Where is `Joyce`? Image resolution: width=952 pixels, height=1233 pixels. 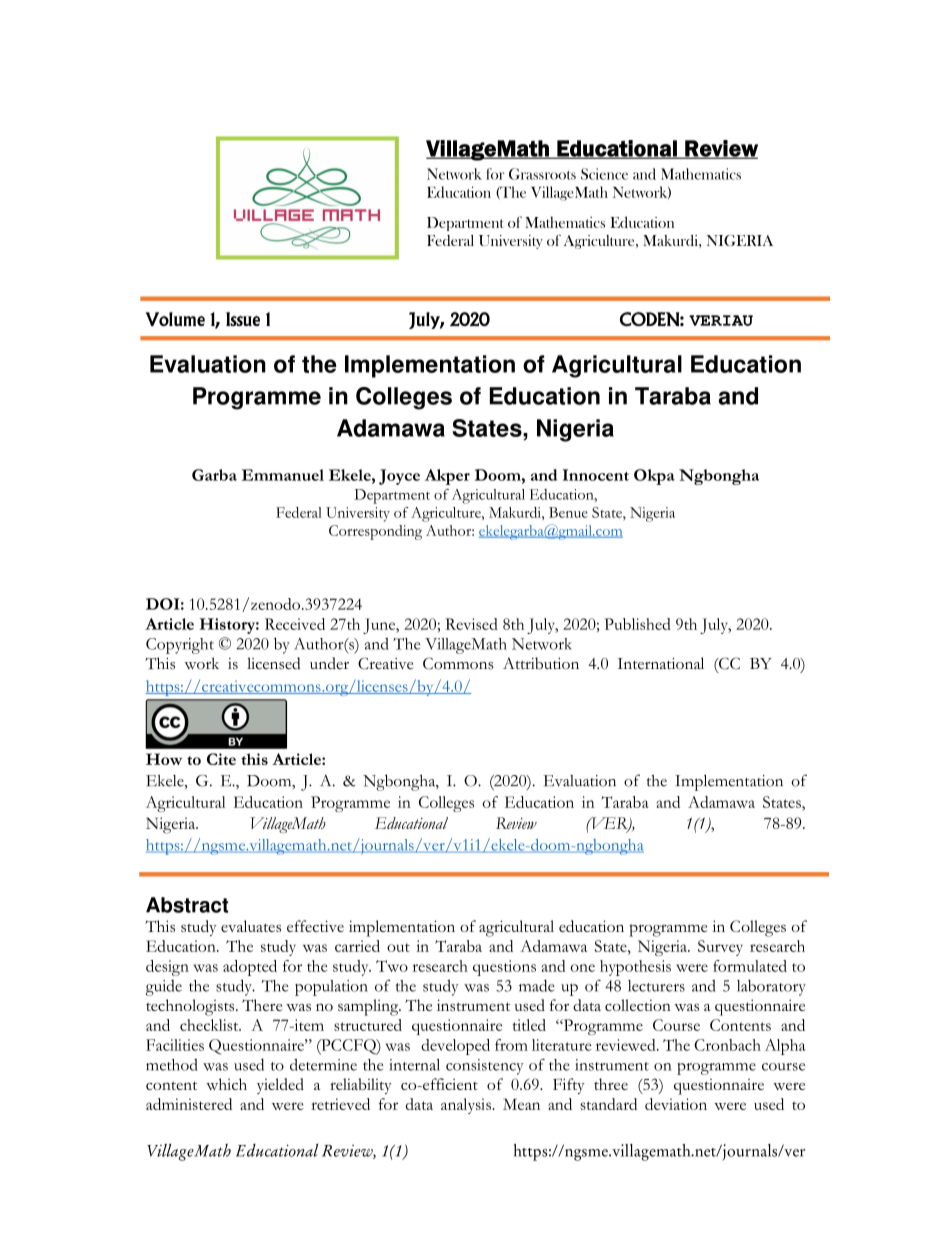 Joyce is located at coordinates (399, 477).
